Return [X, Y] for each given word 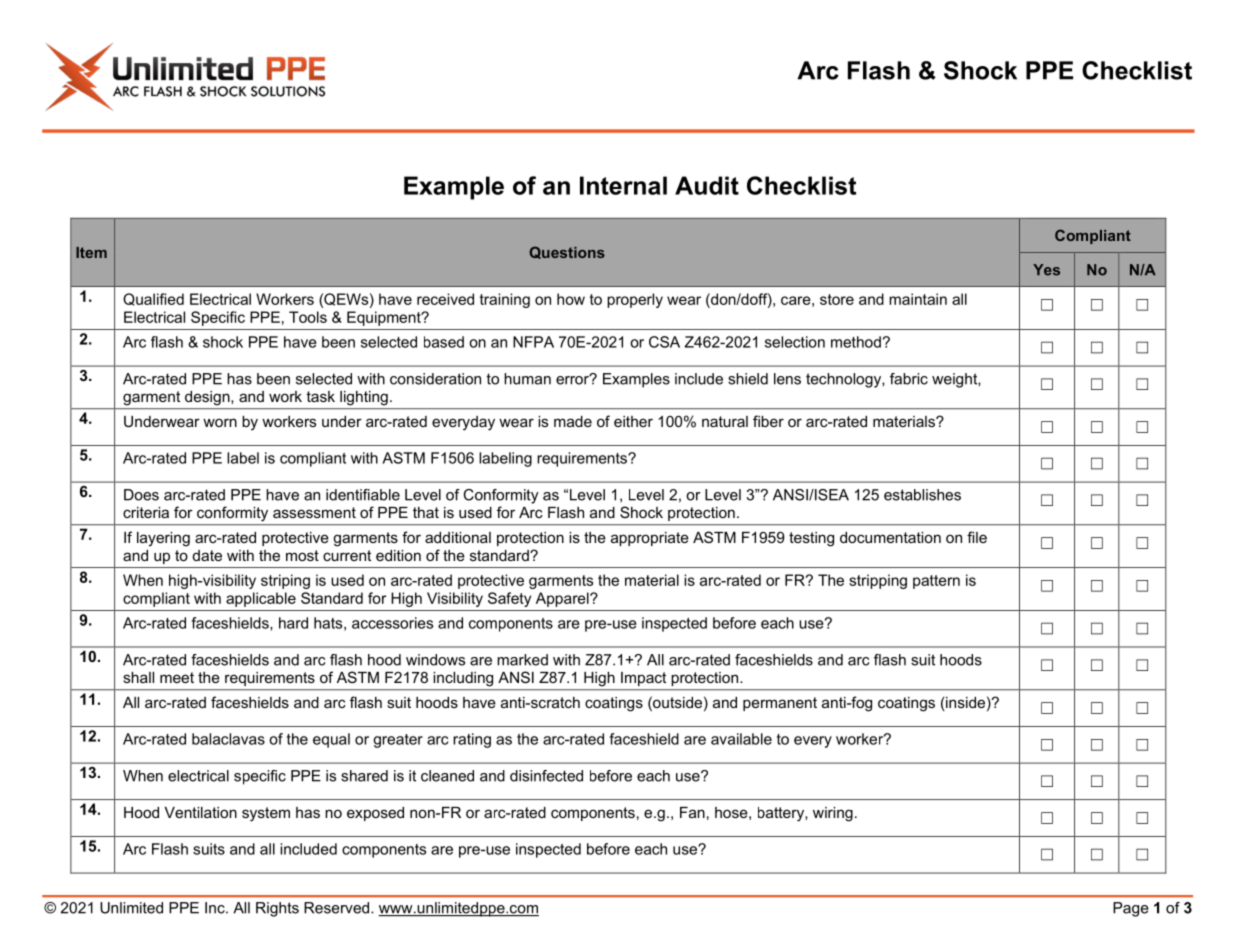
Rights [277, 909]
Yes [1046, 270]
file [977, 537]
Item [91, 252]
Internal [623, 185]
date [207, 555]
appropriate [650, 539]
